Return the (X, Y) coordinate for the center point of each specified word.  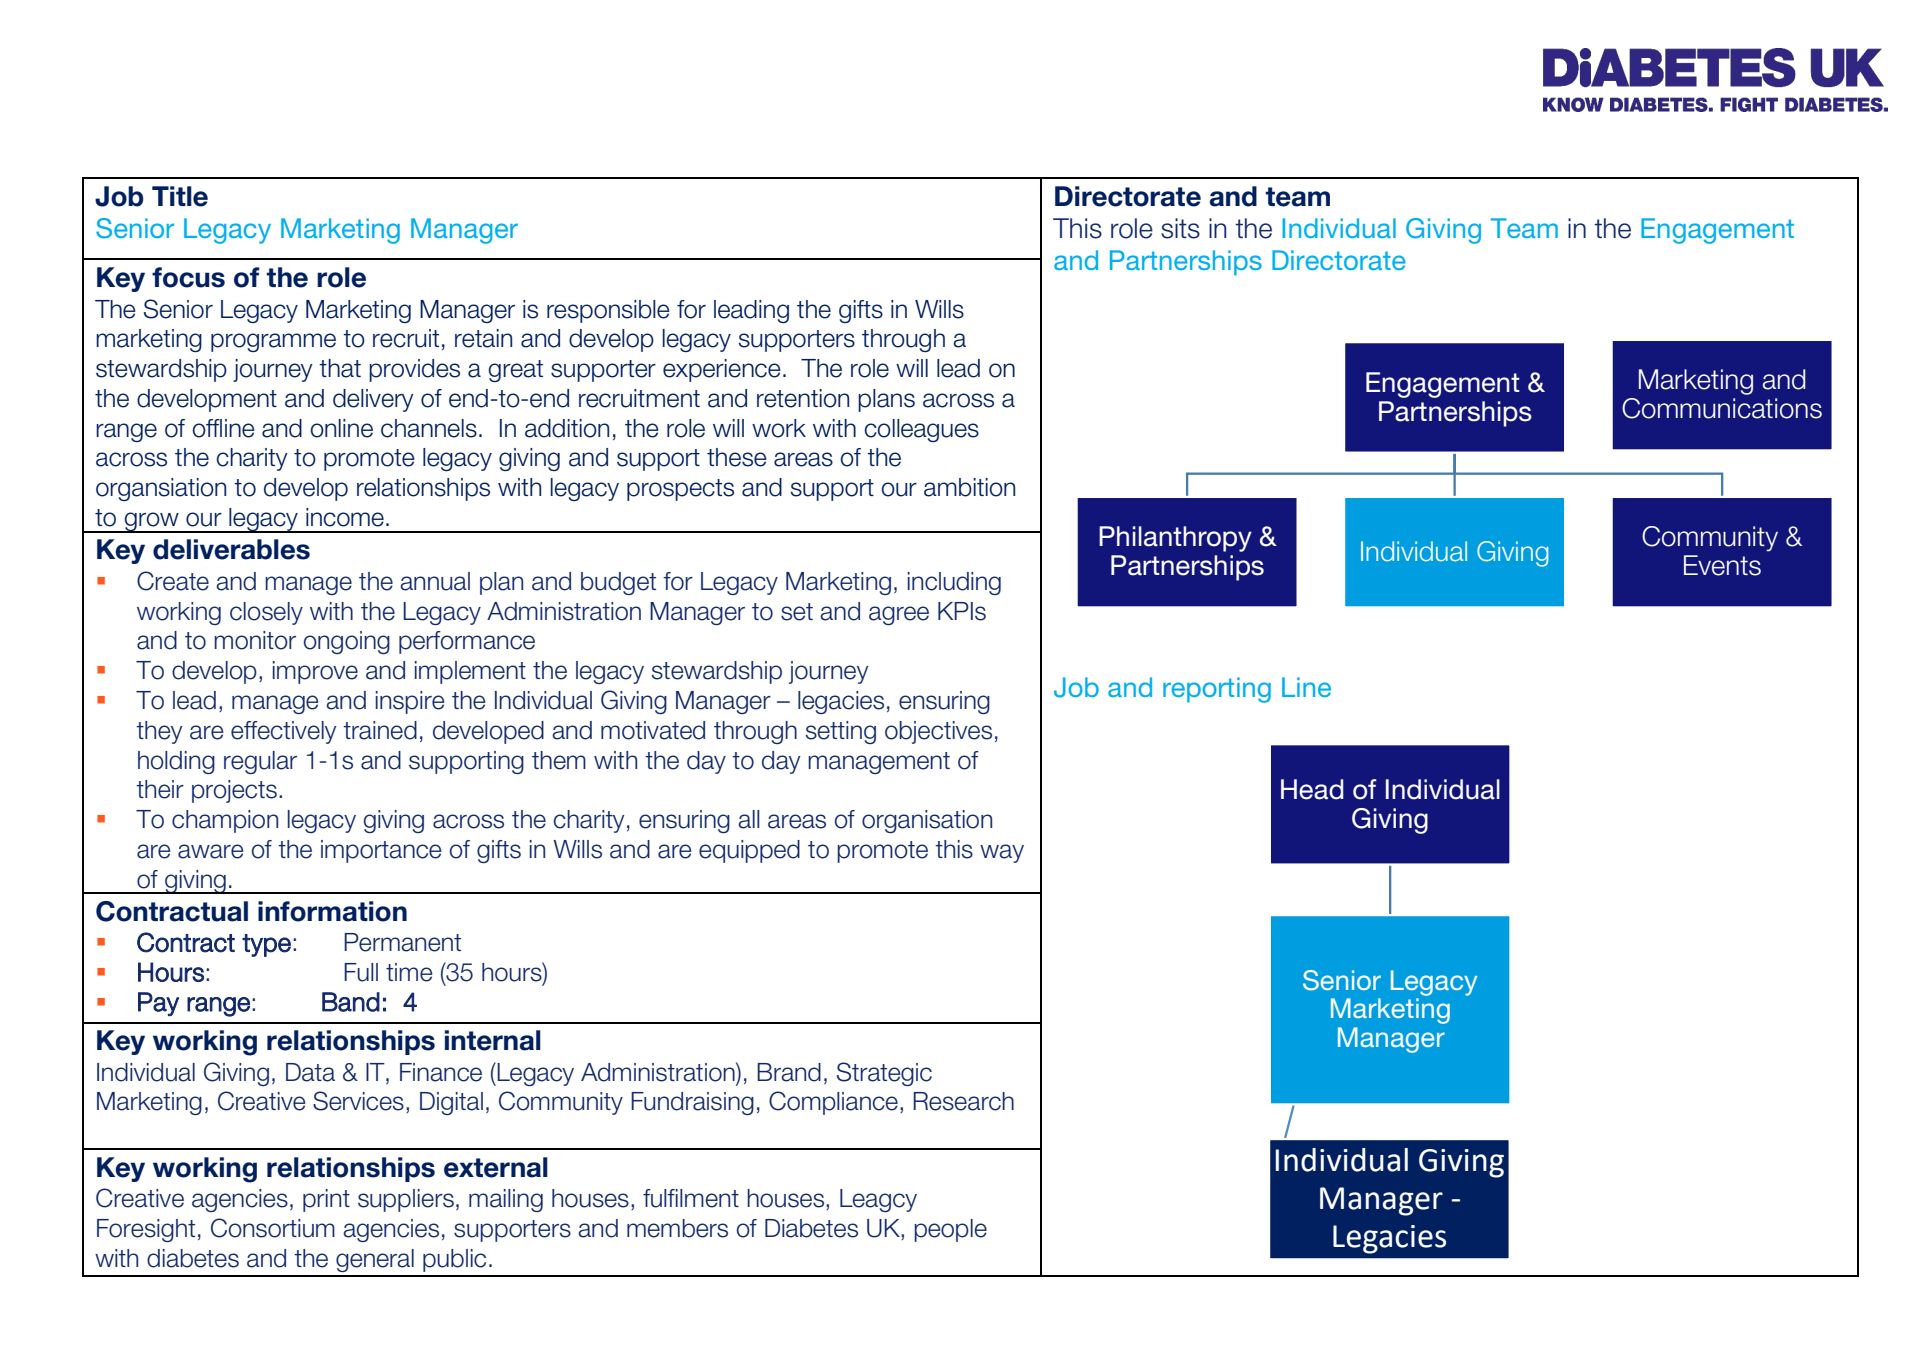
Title (180, 196)
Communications (1722, 408)
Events (1722, 565)
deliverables (231, 549)
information (332, 911)
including (954, 583)
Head (1312, 789)
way (1002, 853)
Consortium (273, 1228)
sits (1180, 228)
